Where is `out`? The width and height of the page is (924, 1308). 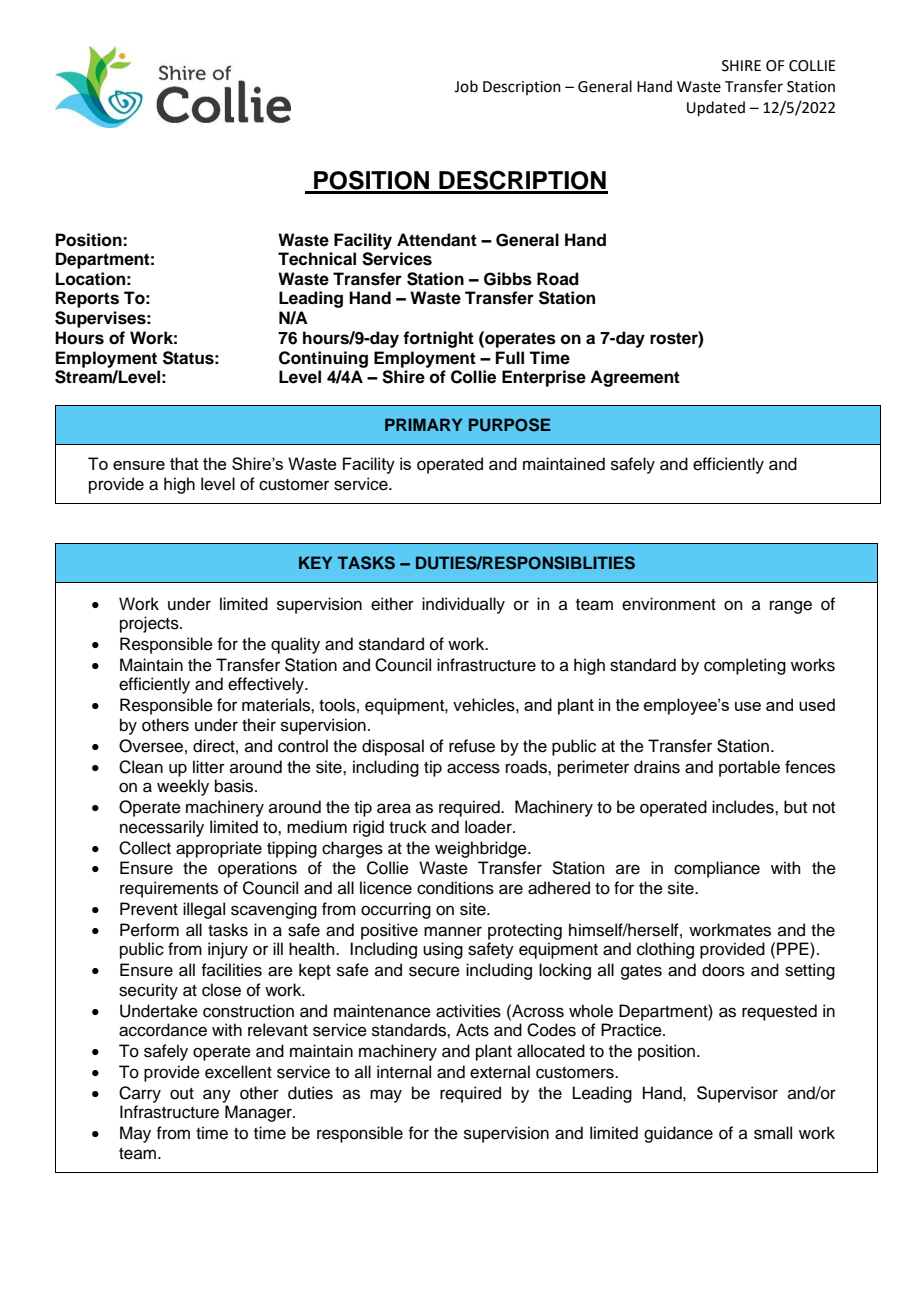 out is located at coordinates (182, 1094).
